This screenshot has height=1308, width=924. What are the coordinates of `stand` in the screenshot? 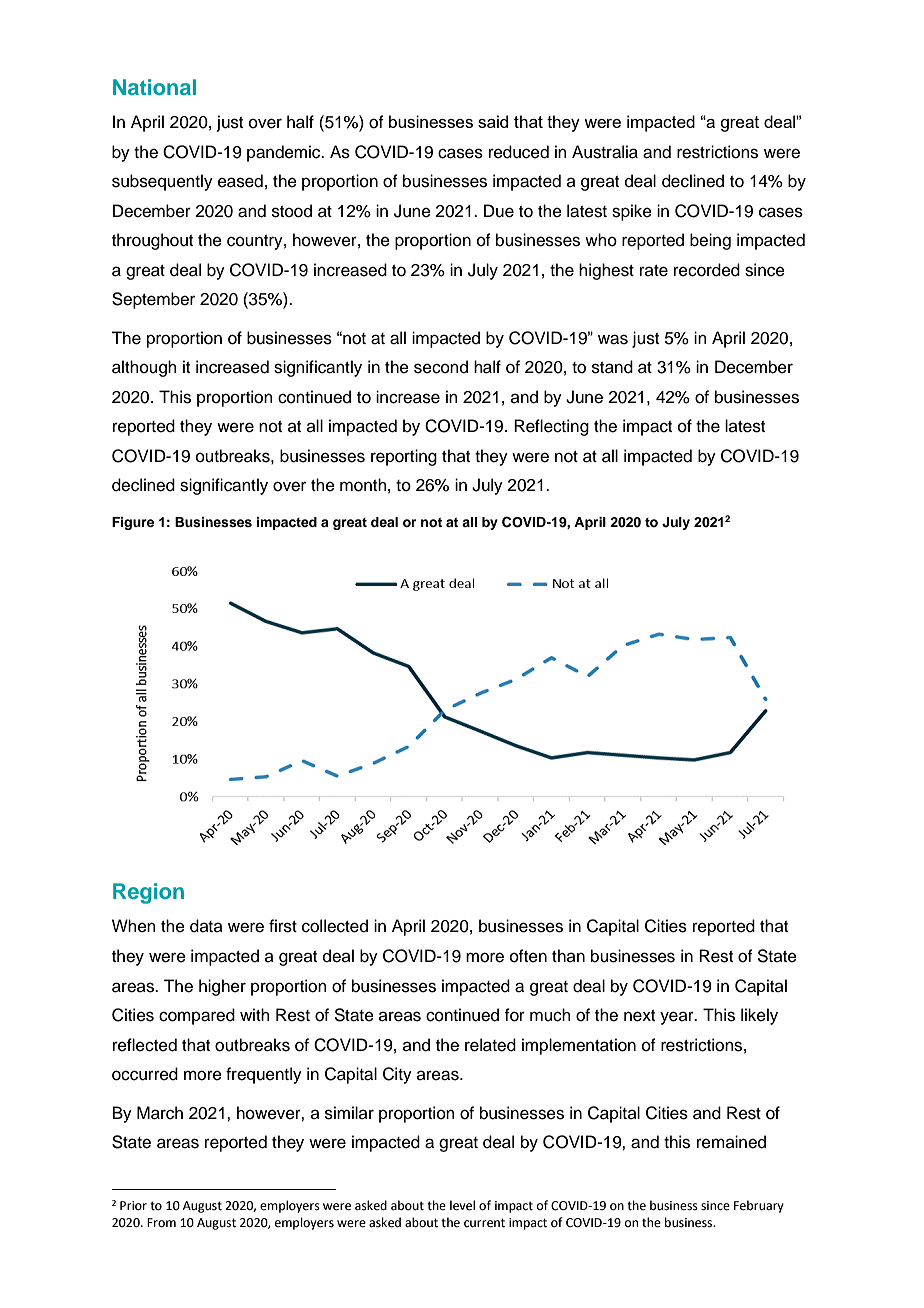 It's located at (612, 367).
